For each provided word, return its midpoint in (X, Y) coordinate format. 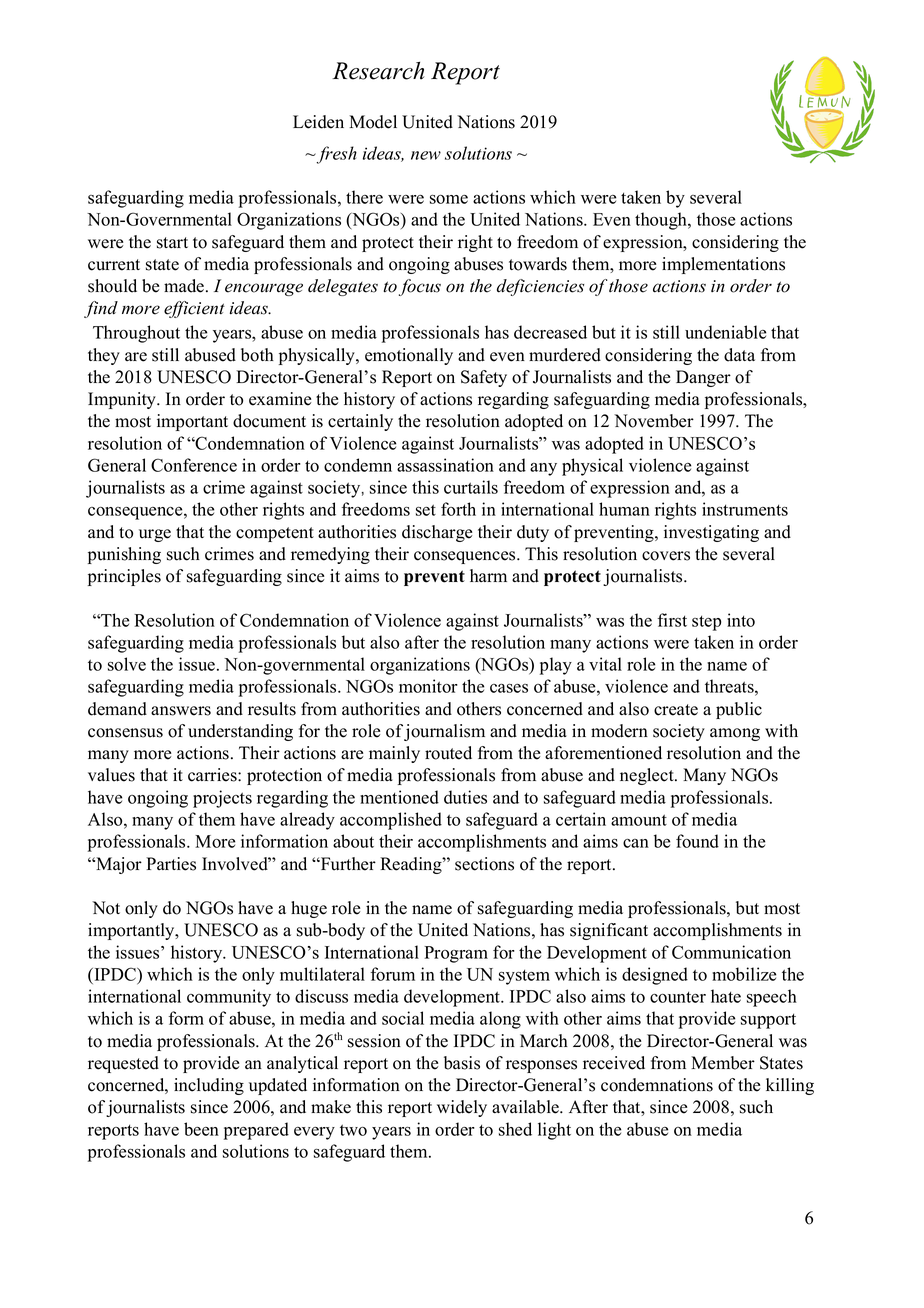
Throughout (136, 334)
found (697, 841)
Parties (171, 864)
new (426, 155)
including (209, 1086)
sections (484, 864)
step (706, 623)
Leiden (318, 122)
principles (124, 577)
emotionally (409, 356)
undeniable (725, 332)
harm (488, 575)
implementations (723, 265)
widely (462, 1108)
